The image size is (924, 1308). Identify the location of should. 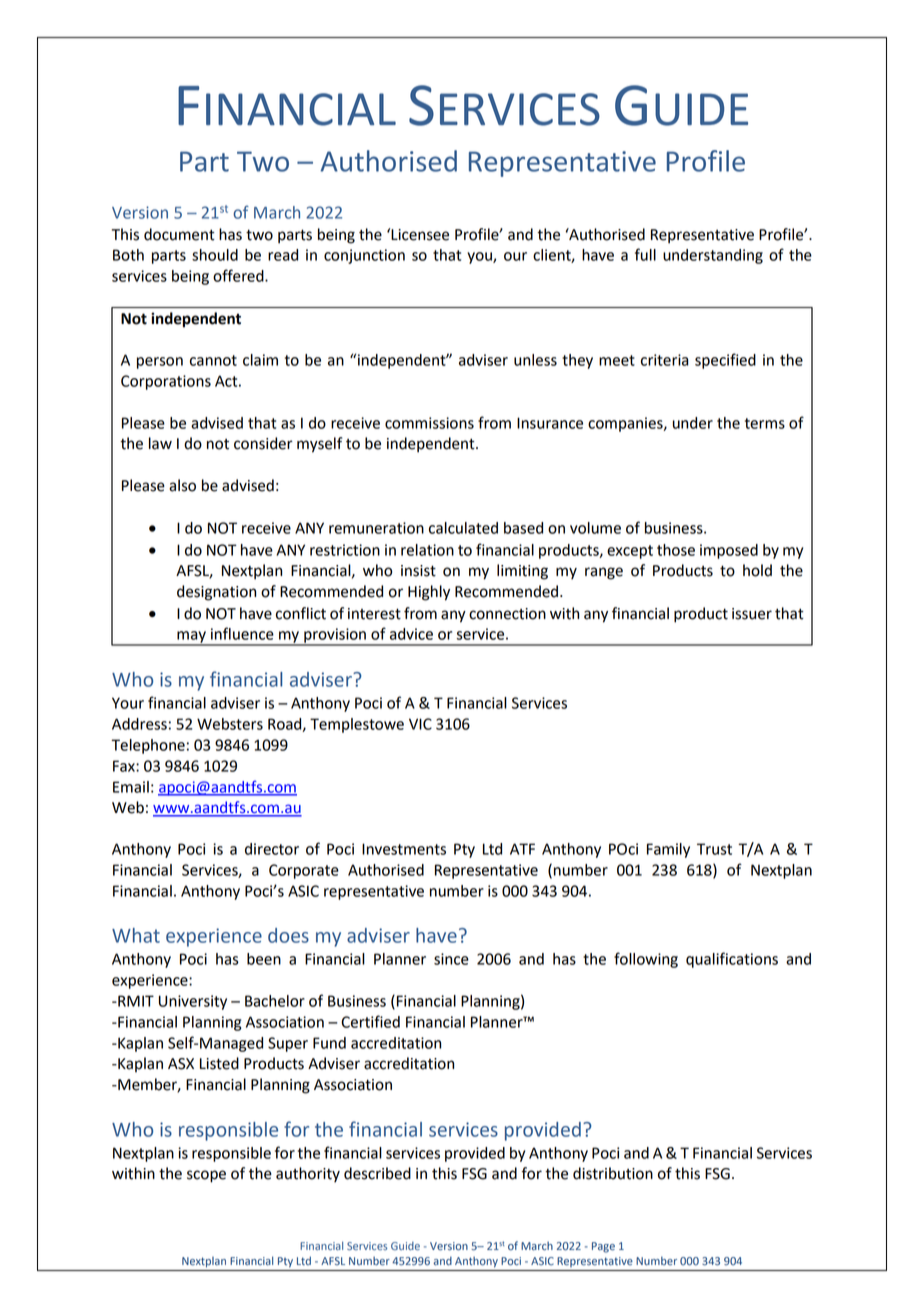
(215, 255).
